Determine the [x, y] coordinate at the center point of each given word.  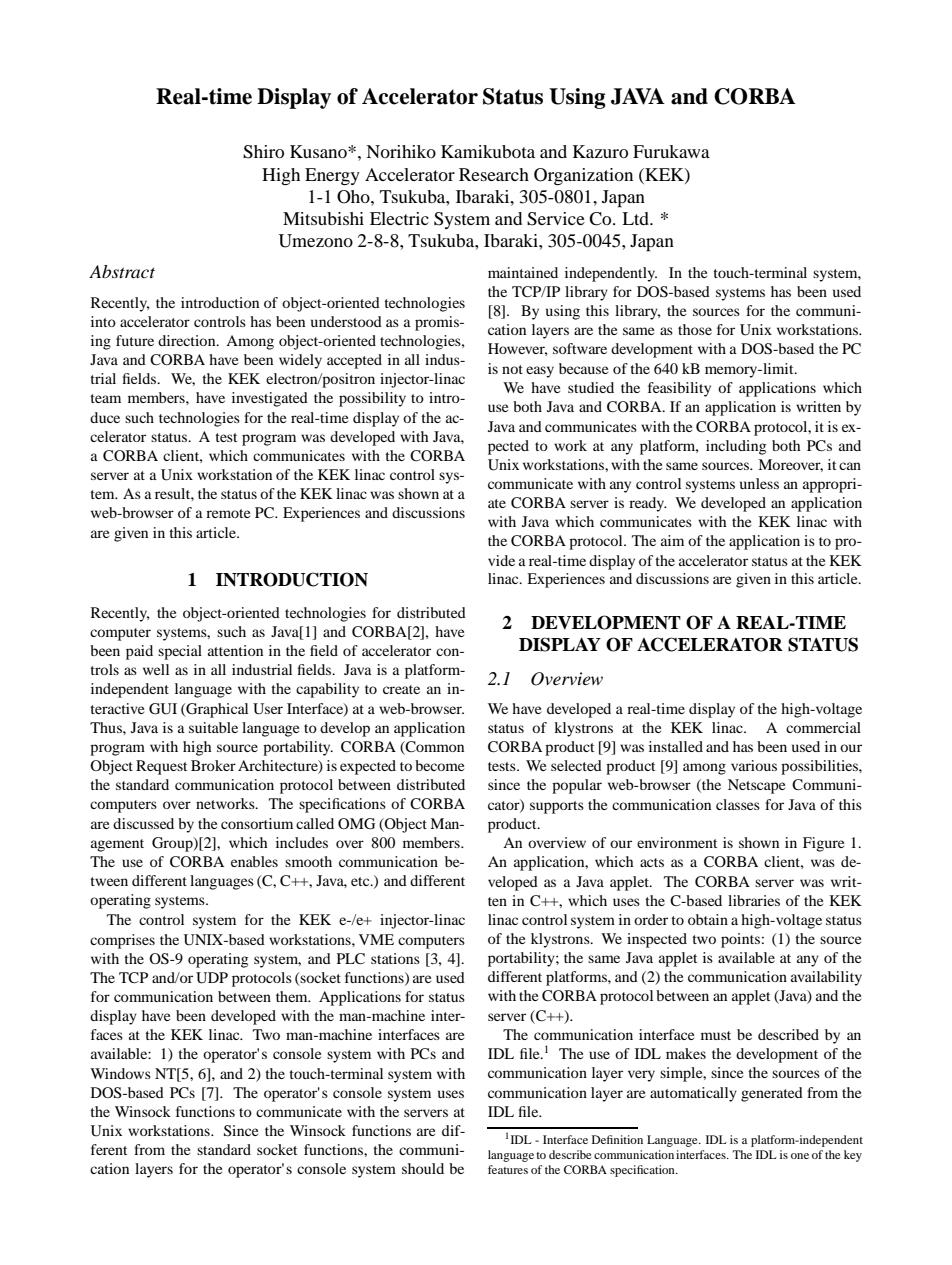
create [401, 689]
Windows [120, 1073]
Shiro [263, 152]
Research [494, 174]
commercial [823, 727]
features [508, 1169]
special [180, 652]
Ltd [636, 218]
